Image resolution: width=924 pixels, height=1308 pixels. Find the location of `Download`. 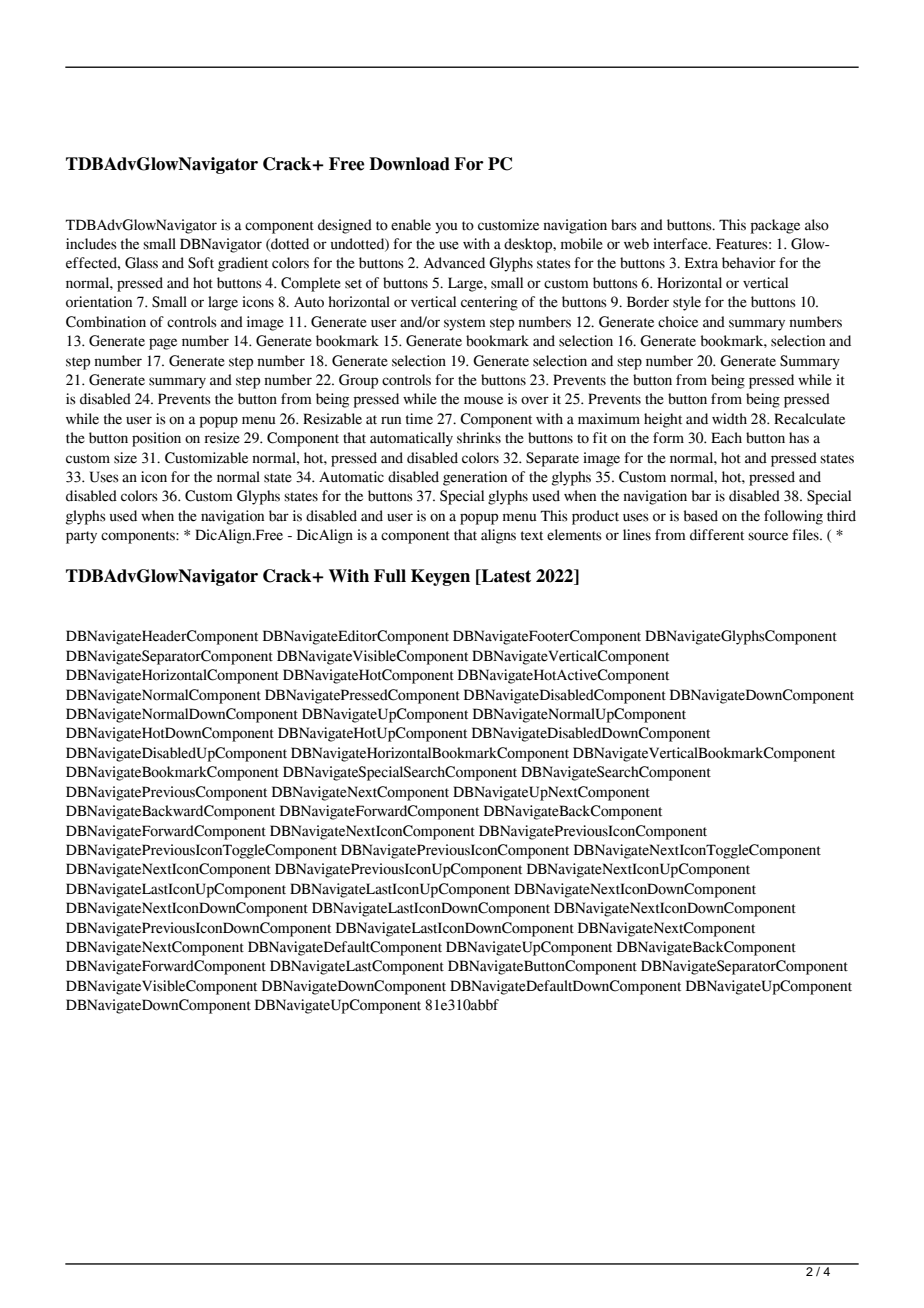

Download is located at coordinates (409, 164).
